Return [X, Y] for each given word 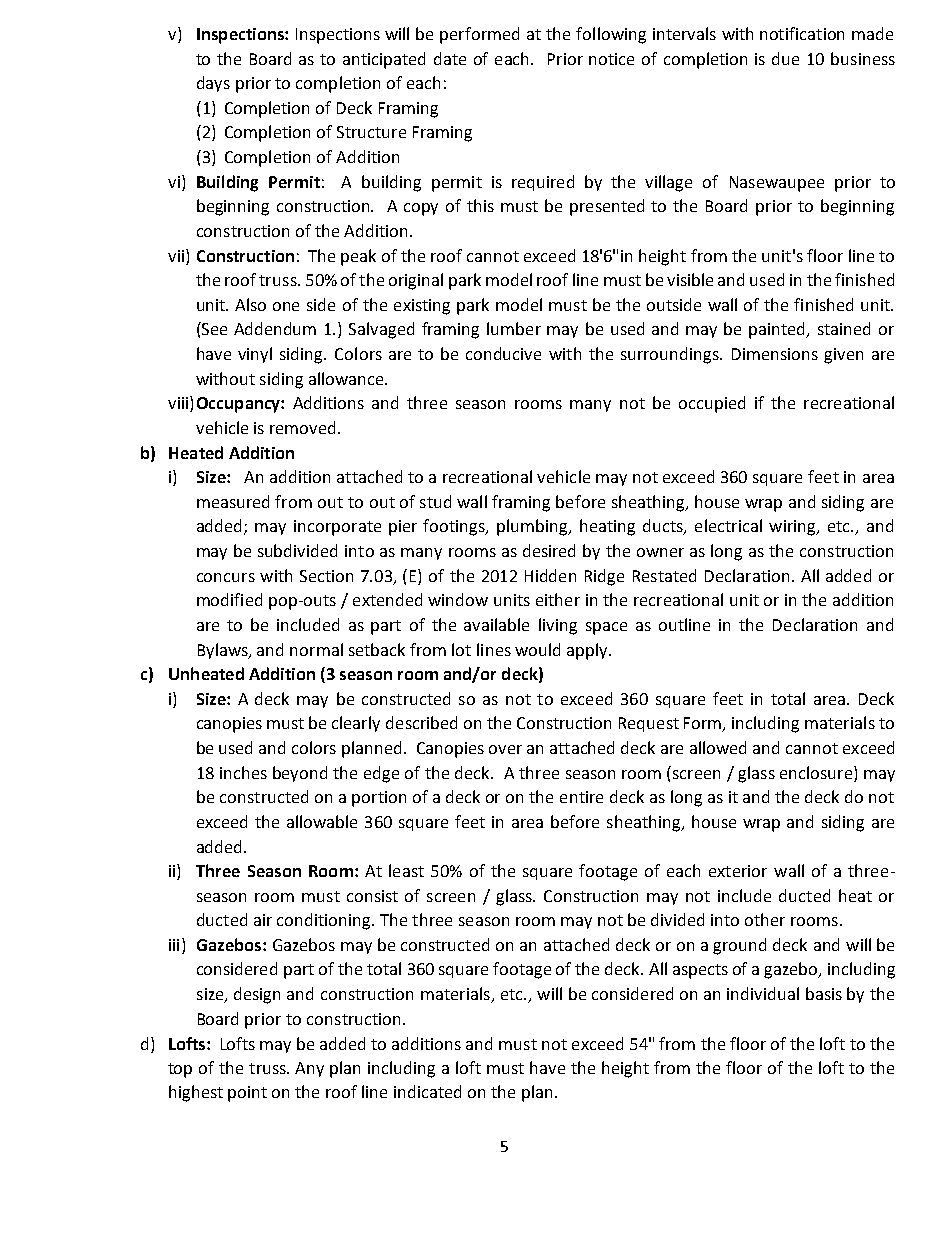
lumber [514, 328]
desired [549, 550]
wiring [793, 528]
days [213, 84]
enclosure [816, 772]
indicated [427, 1091]
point [247, 1094]
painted [778, 330]
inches [243, 772]
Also [250, 304]
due [785, 58]
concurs [226, 577]
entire [581, 797]
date [450, 58]
